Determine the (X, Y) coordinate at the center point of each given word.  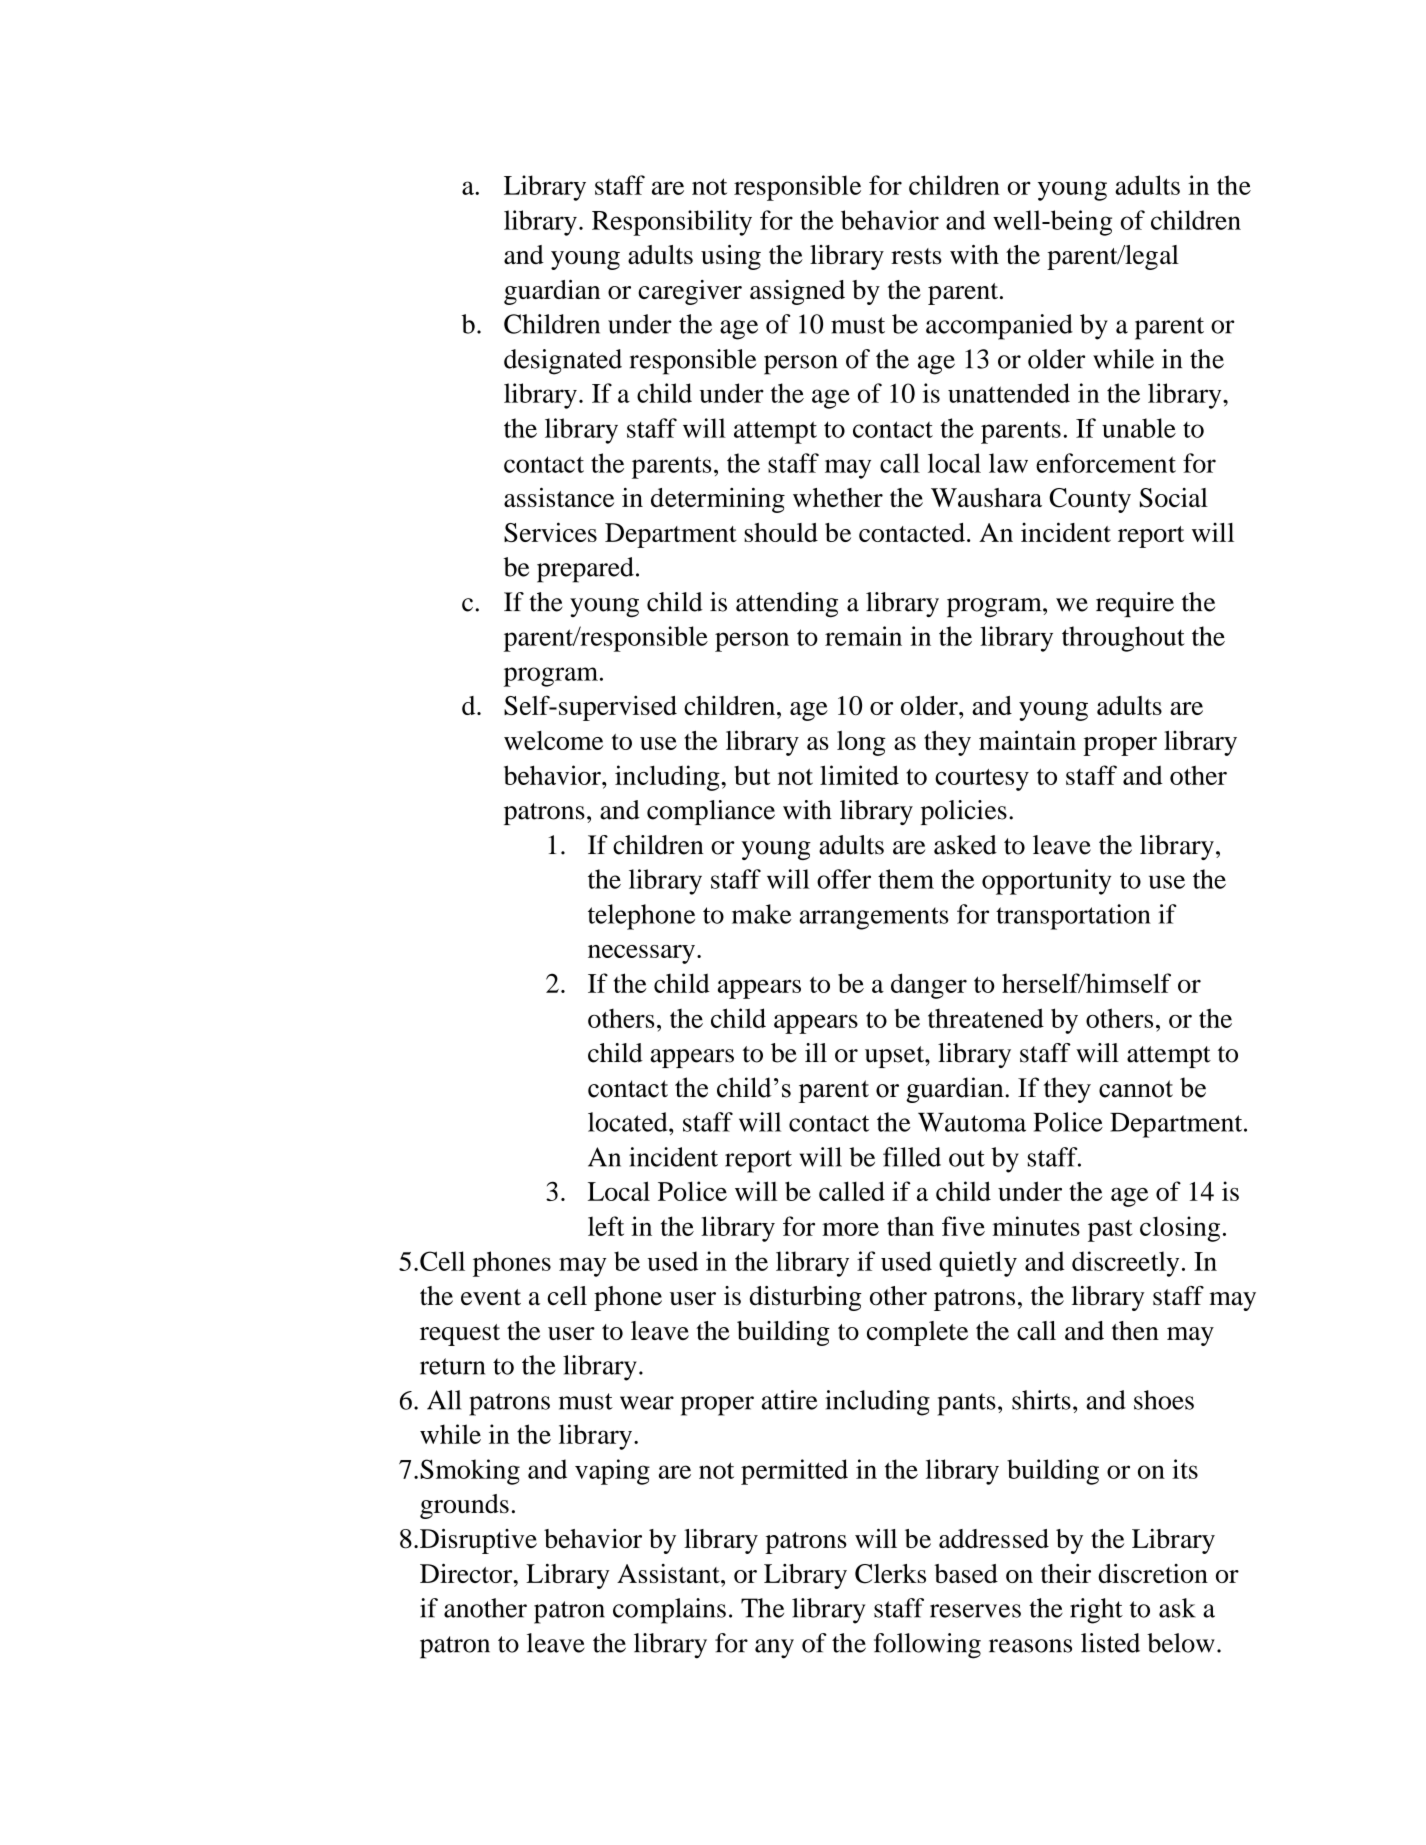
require (1135, 604)
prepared (585, 570)
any (774, 1649)
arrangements (874, 918)
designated (563, 362)
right (1096, 1611)
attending (787, 605)
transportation (1073, 917)
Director (467, 1573)
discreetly (1125, 1264)
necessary (641, 954)
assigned (797, 292)
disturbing (806, 1298)
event (491, 1297)
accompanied (999, 327)
